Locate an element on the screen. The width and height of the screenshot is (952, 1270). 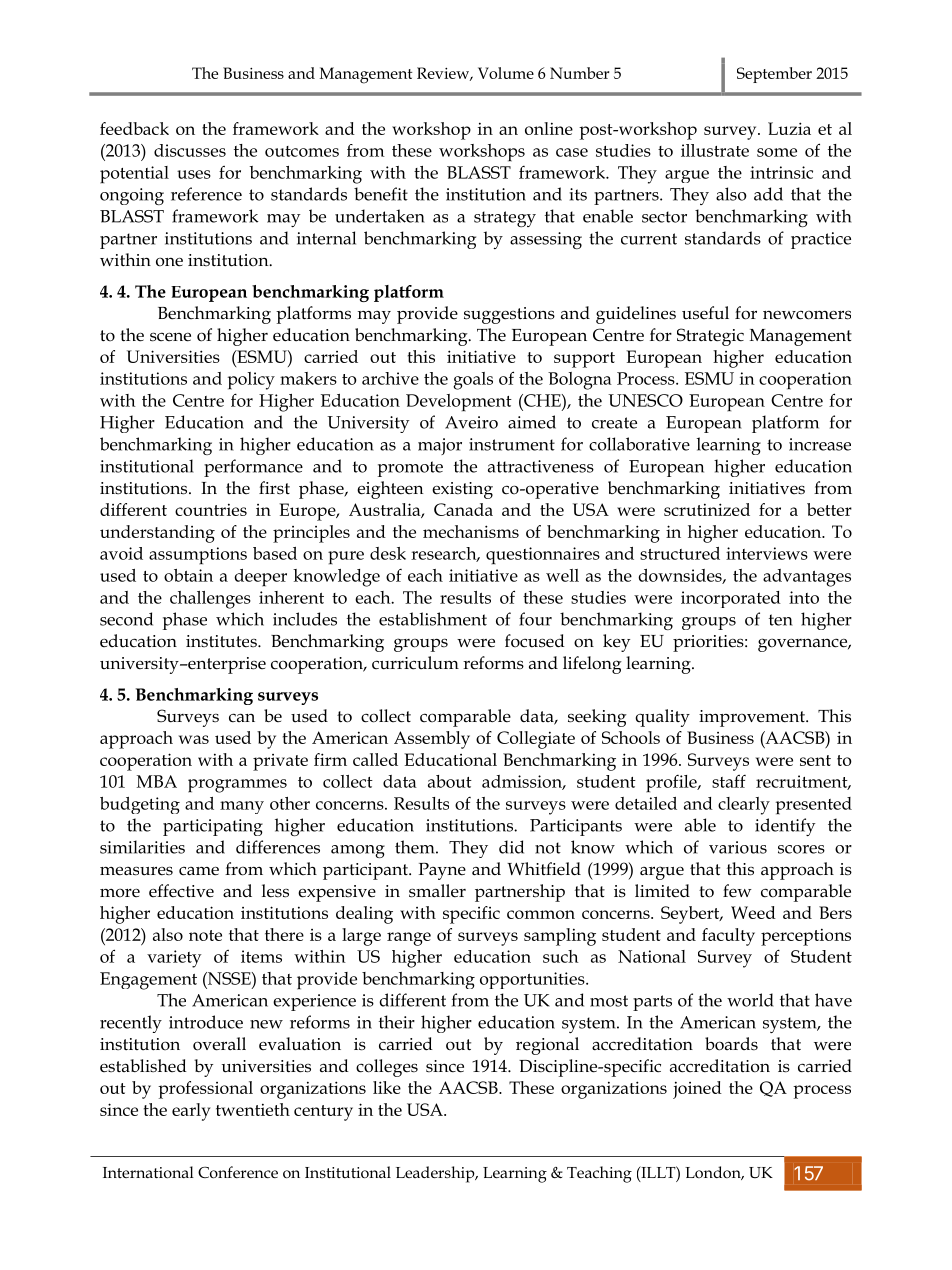
about is located at coordinates (450, 781).
